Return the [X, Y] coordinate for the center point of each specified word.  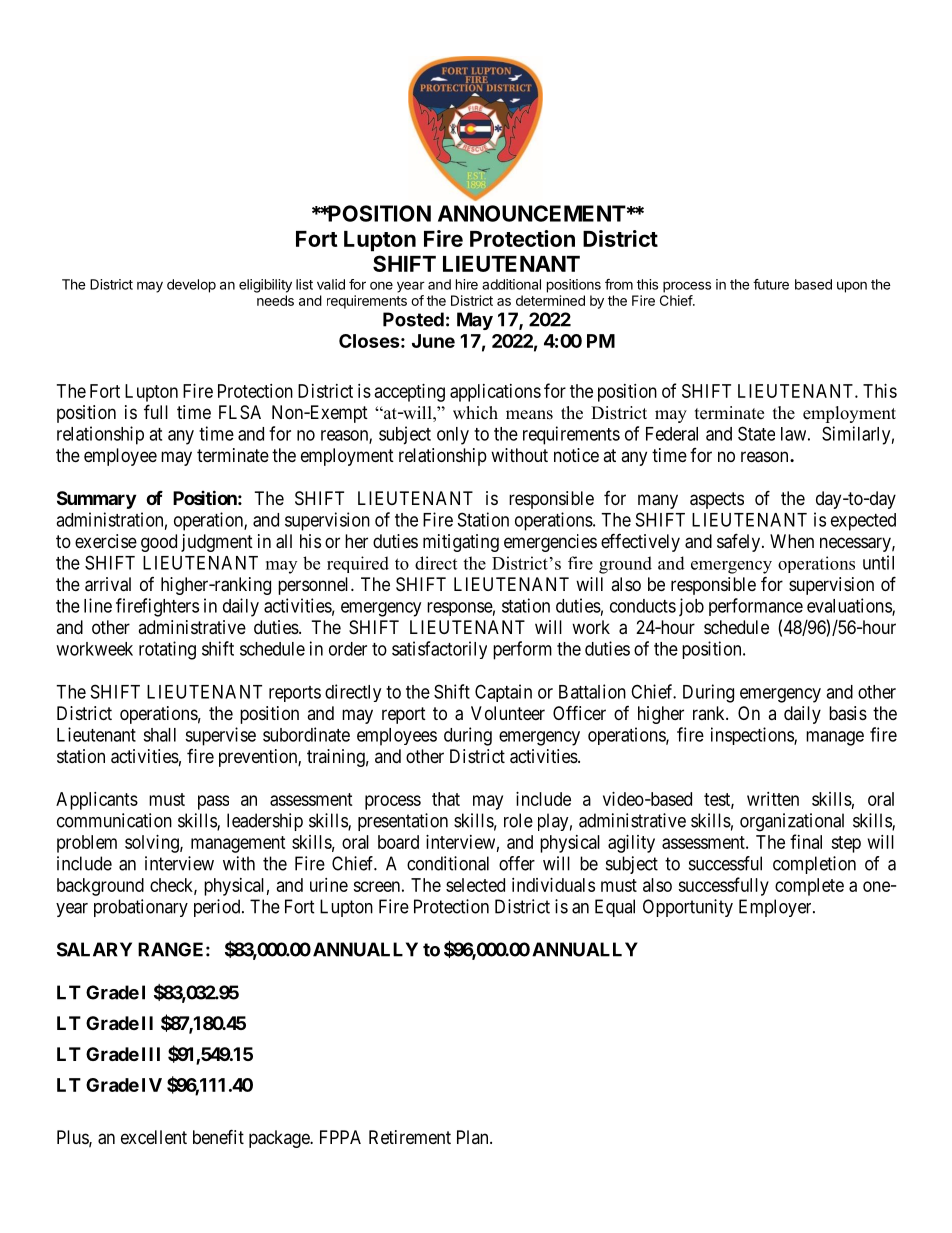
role [518, 820]
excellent [154, 1137]
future [771, 284]
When [792, 541]
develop [191, 286]
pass [213, 802]
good [159, 543]
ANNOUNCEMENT [532, 213]
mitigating [461, 543]
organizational [792, 822]
